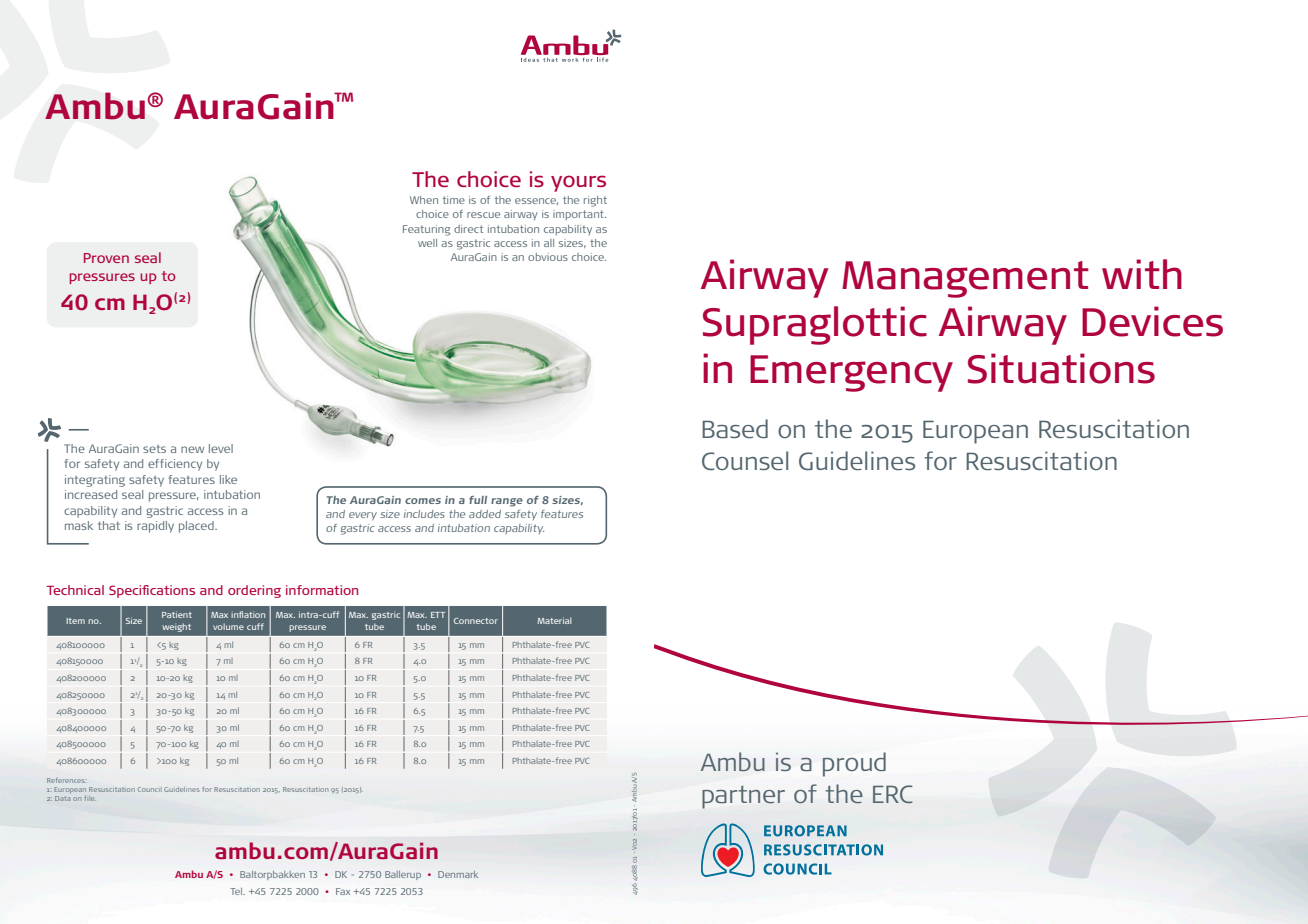 This screenshot has width=1308, height=924. Describe the element at coordinates (106, 258) in the screenshot. I see `Proven` at that location.
